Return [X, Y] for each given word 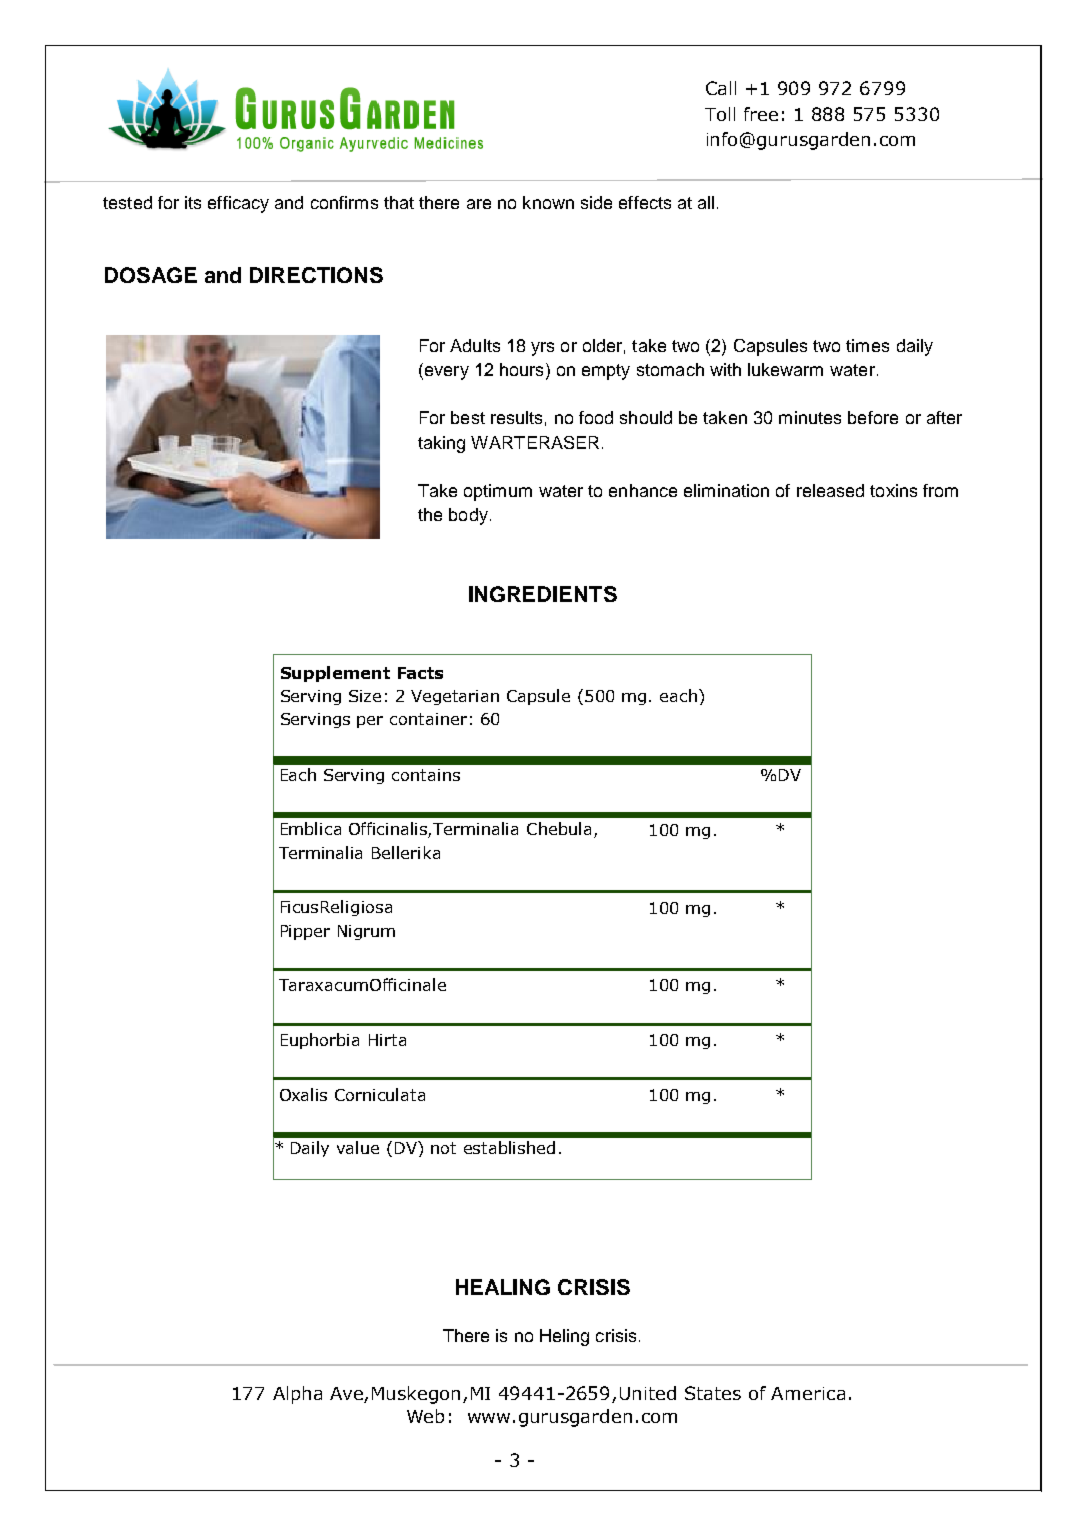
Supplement [335, 674]
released [830, 490]
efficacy [238, 204]
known [548, 202]
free [761, 114]
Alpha [297, 1395]
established [509, 1147]
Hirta [387, 1040]
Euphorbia [320, 1041]
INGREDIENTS [543, 594]
